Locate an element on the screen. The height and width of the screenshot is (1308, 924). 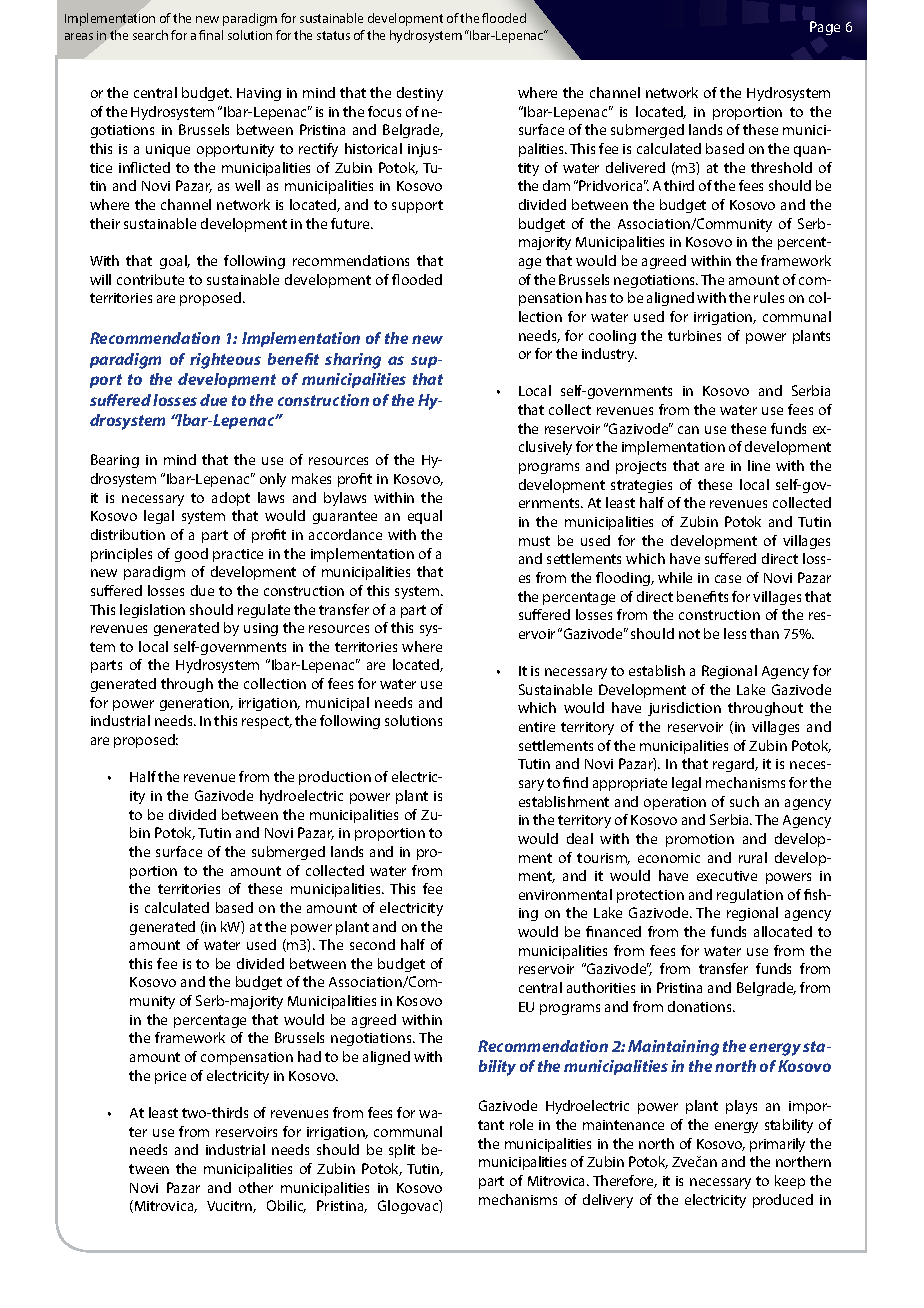
rules is located at coordinates (769, 297).
